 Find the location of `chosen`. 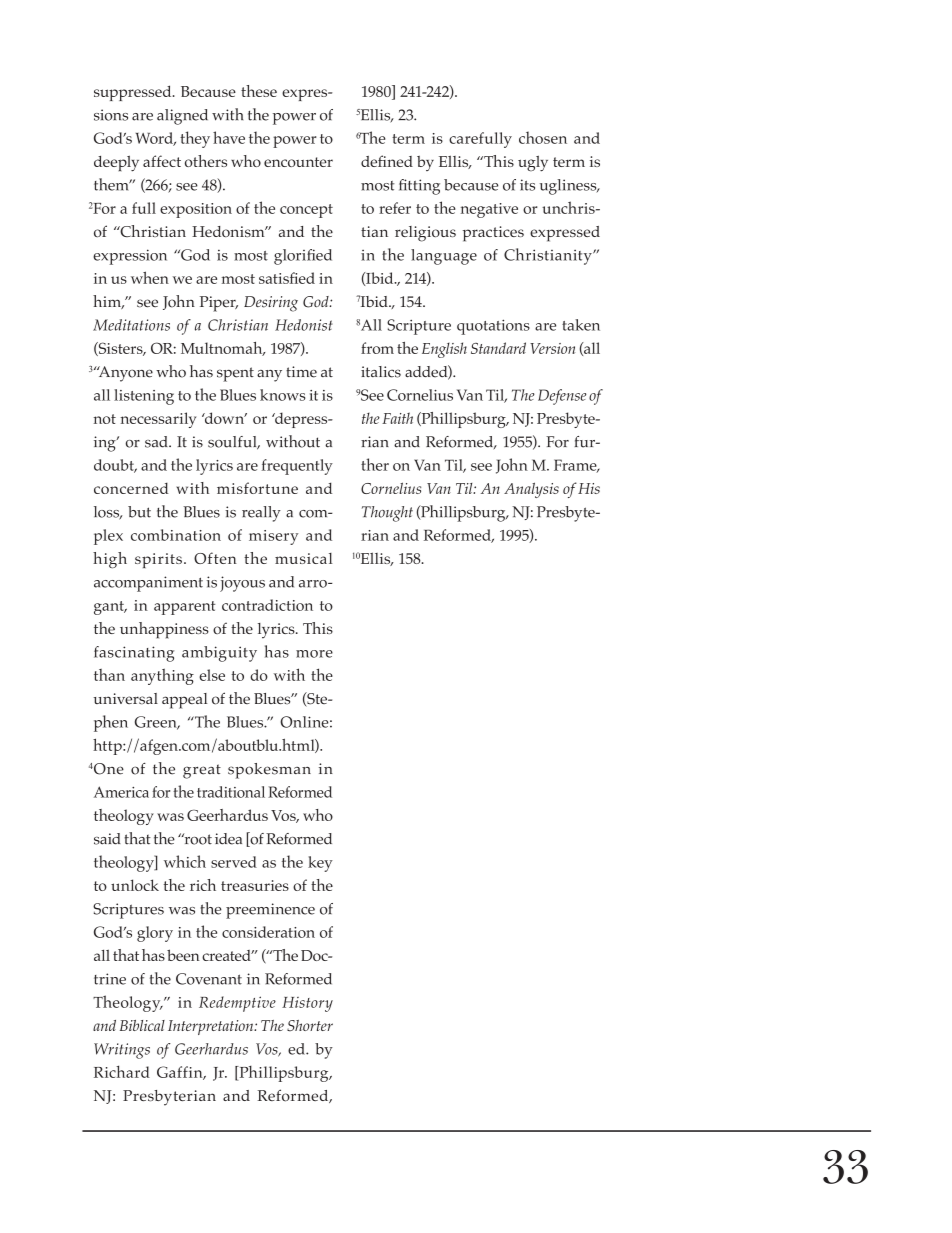

chosen is located at coordinates (543, 137).
